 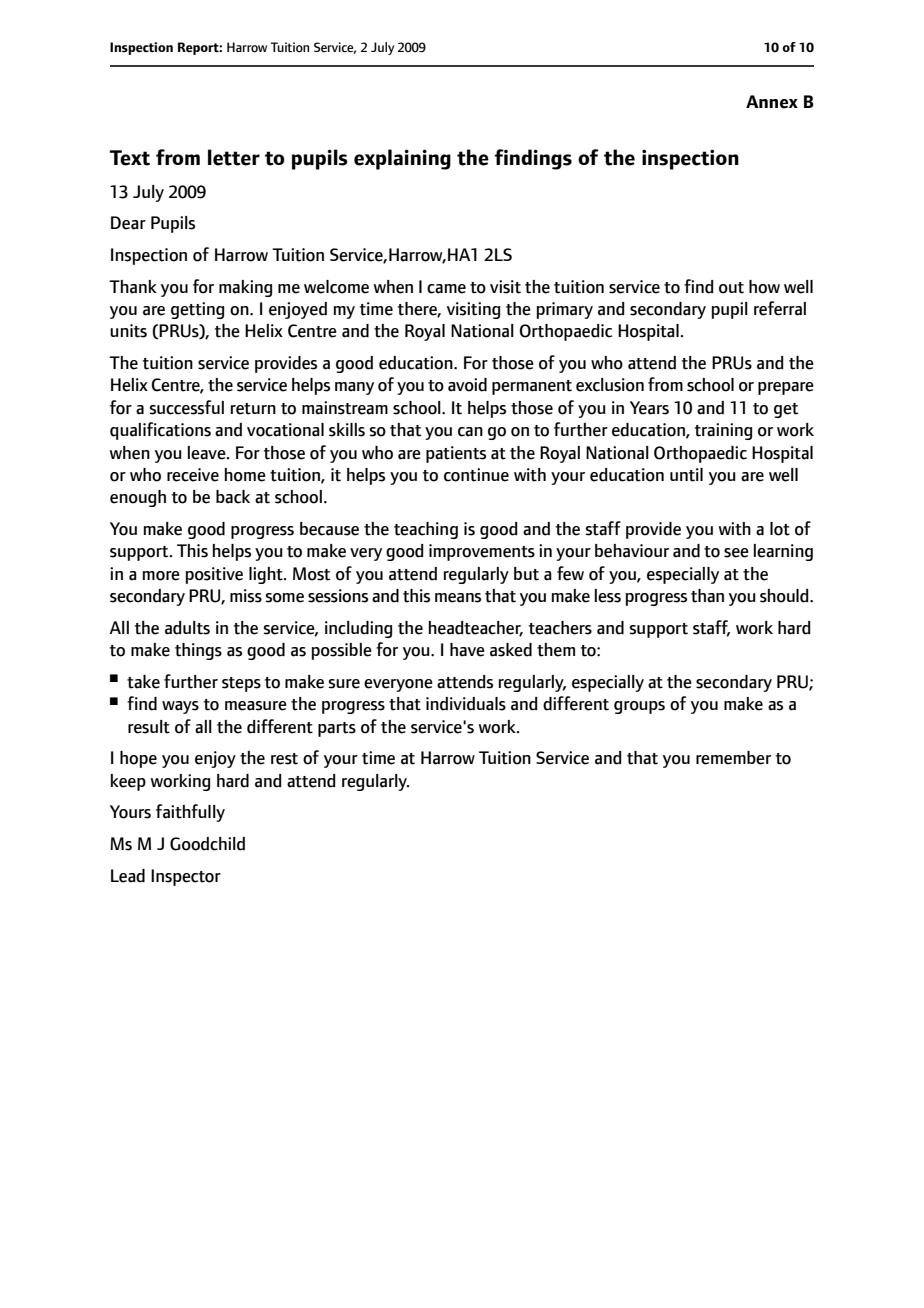 What do you see at coordinates (772, 102) in the screenshot?
I see `Annex` at bounding box center [772, 102].
